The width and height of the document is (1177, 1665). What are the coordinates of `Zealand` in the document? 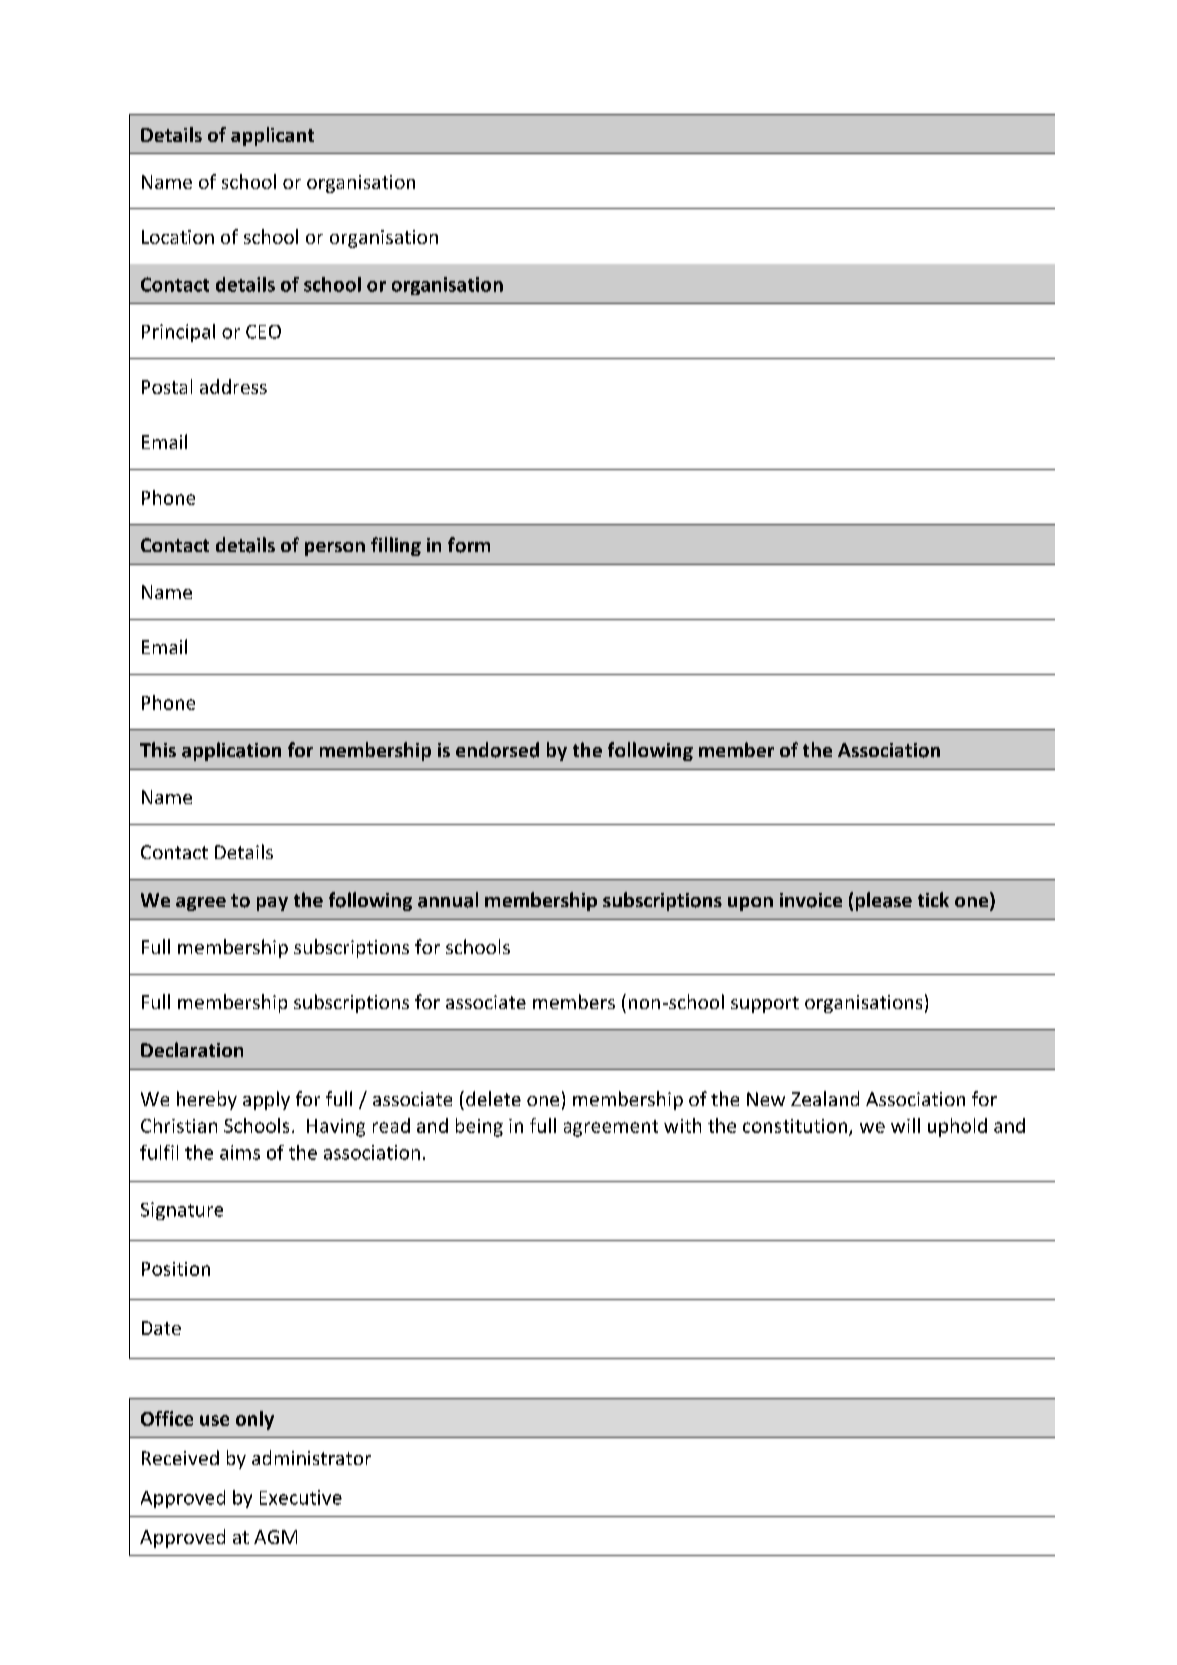 It's located at (825, 1098).
